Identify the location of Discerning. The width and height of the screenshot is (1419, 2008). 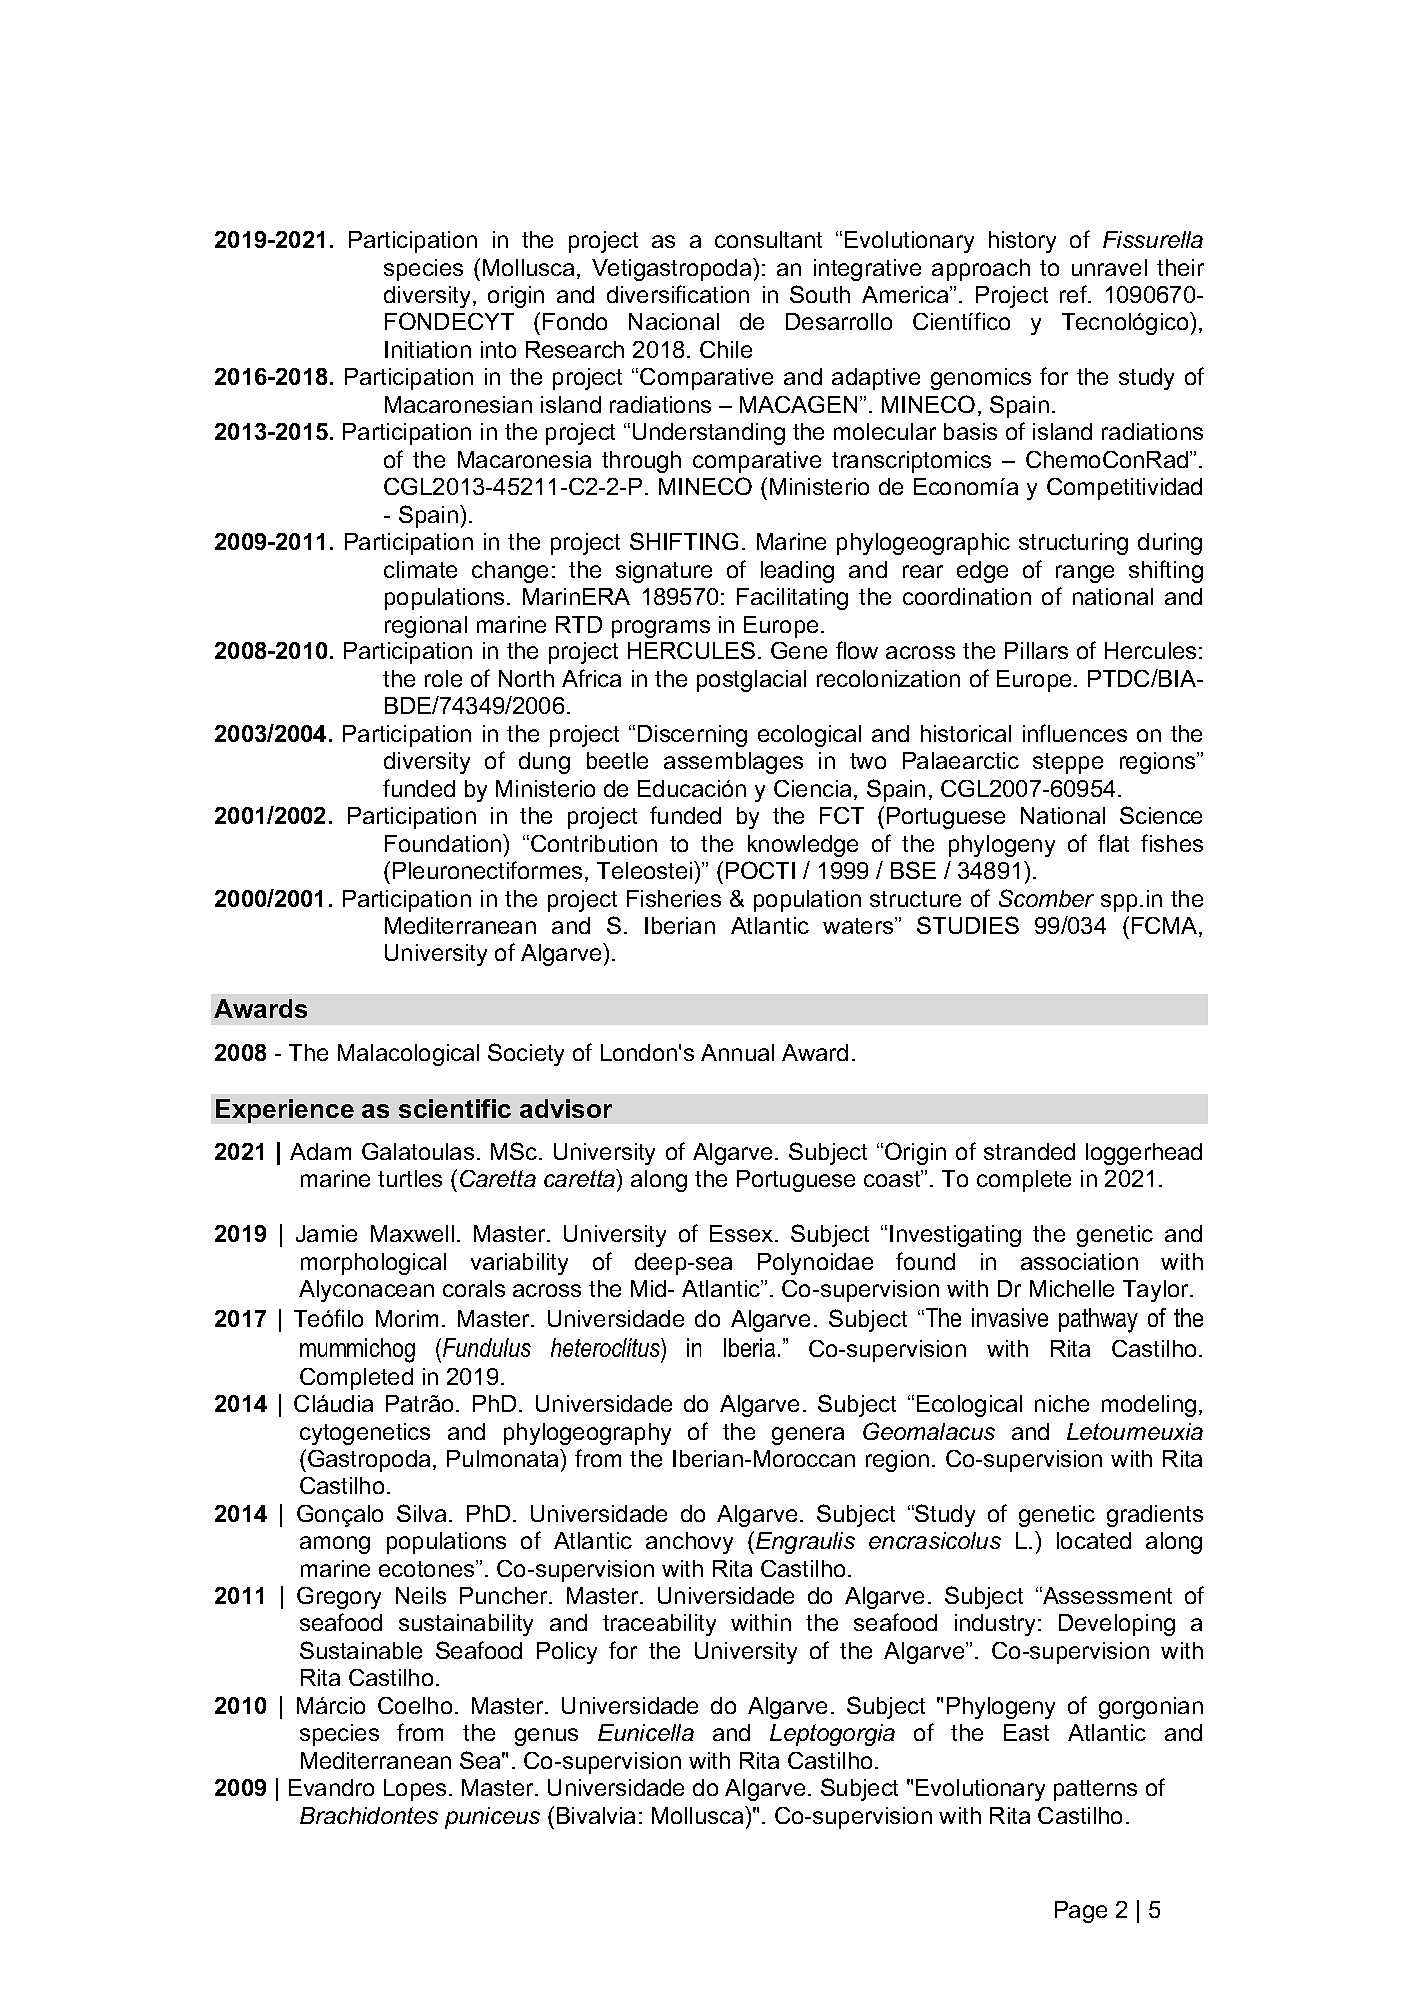
(692, 736).
